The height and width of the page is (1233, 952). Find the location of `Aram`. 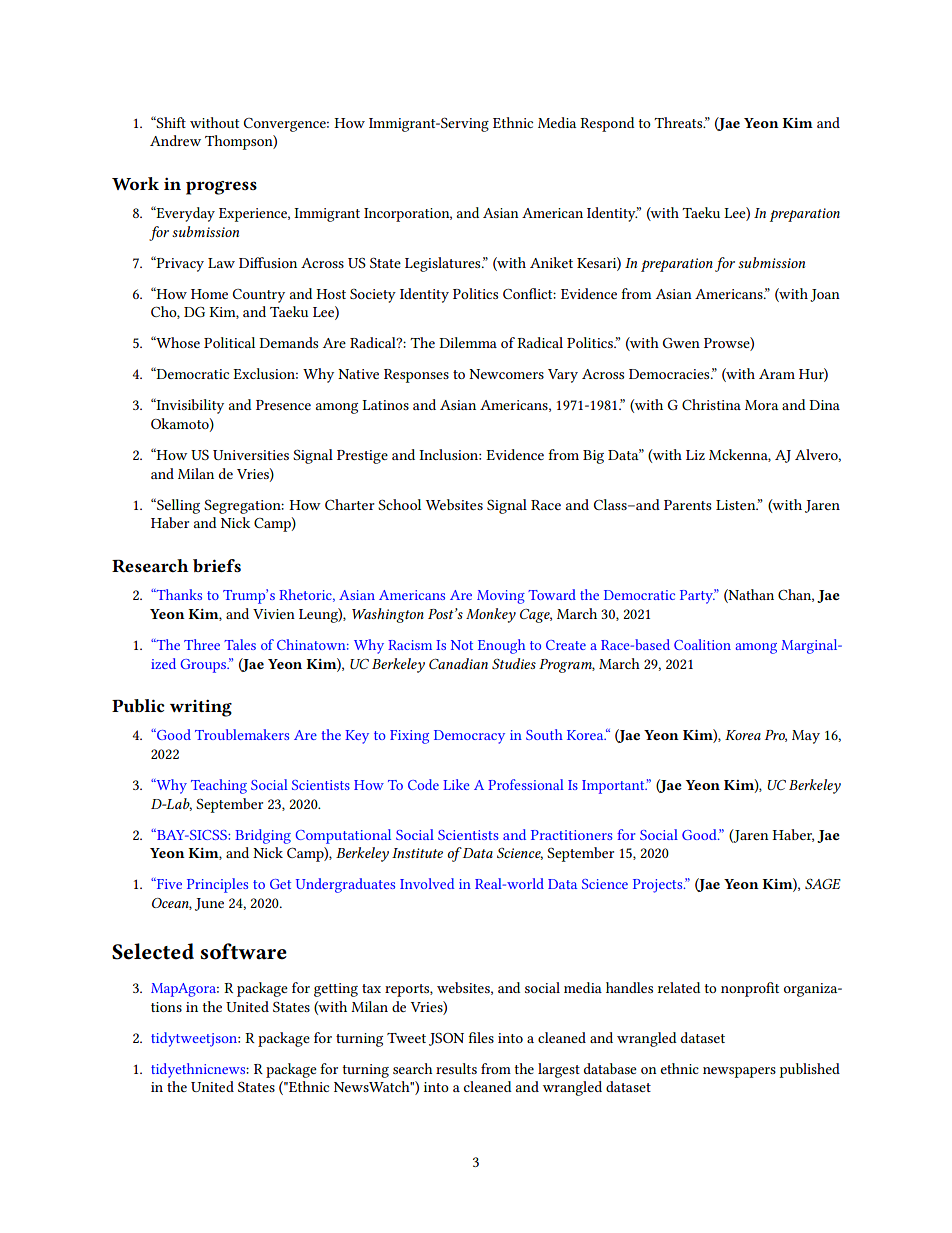

Aram is located at coordinates (777, 374).
